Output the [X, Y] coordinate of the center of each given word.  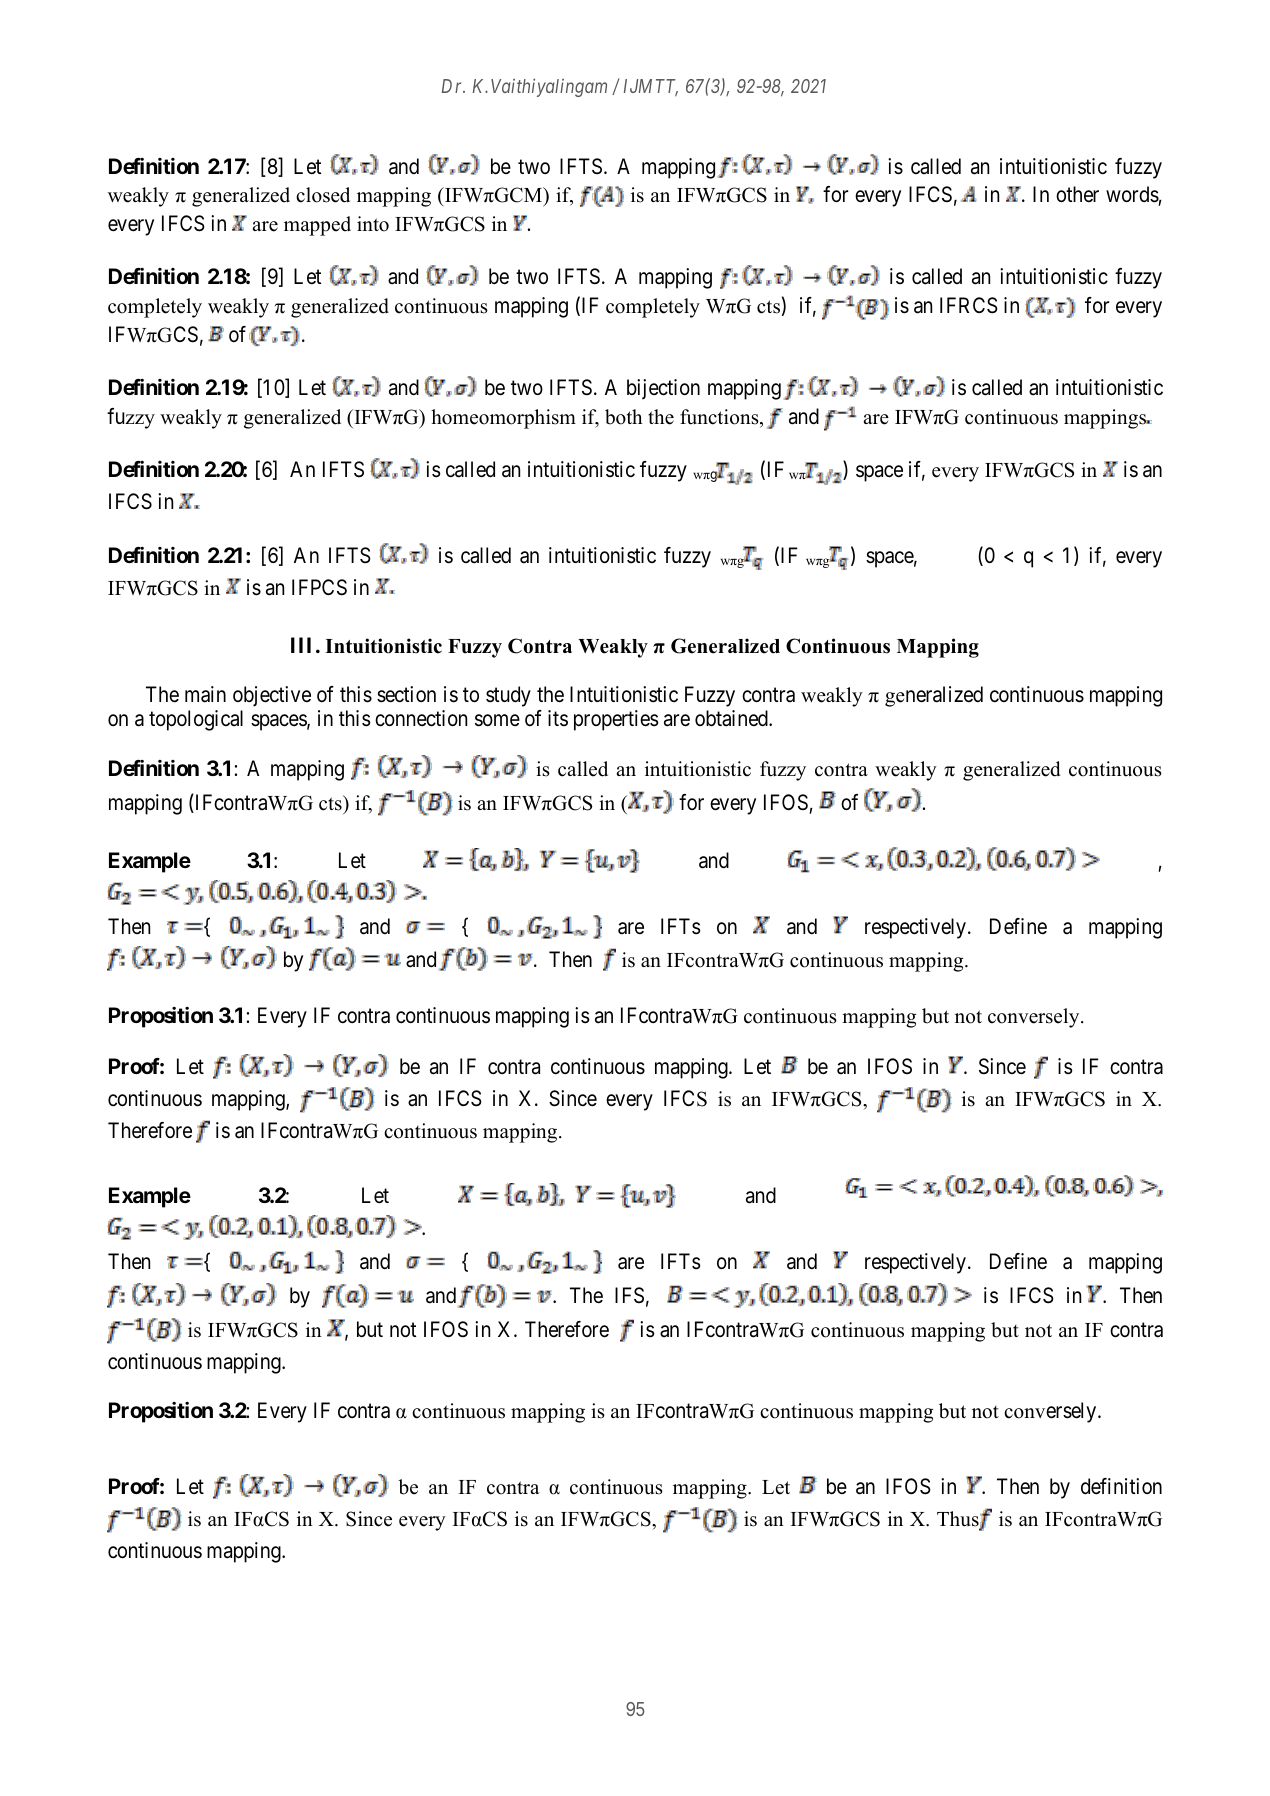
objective [272, 696]
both [623, 417]
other [1077, 194]
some [497, 721]
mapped [317, 226]
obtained [732, 718]
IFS [629, 1295]
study [508, 696]
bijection [663, 389]
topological [196, 720]
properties [616, 720]
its [558, 718]
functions [720, 418]
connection [421, 718]
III [304, 645]
